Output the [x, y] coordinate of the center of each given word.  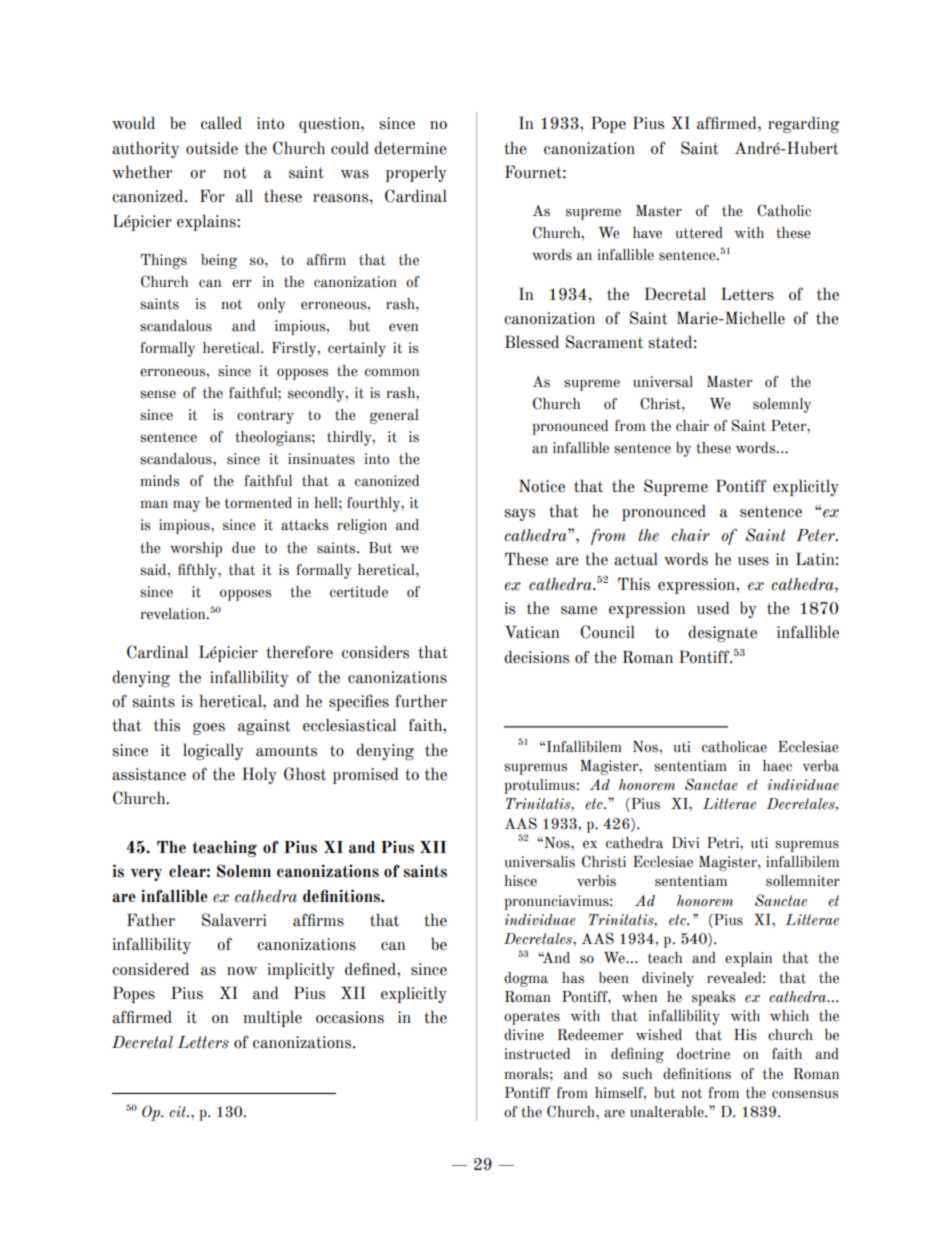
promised [365, 775]
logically [213, 751]
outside [212, 148]
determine [410, 148]
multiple [273, 1018]
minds [160, 481]
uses [753, 561]
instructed [537, 1054]
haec [777, 766]
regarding [803, 124]
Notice [542, 486]
